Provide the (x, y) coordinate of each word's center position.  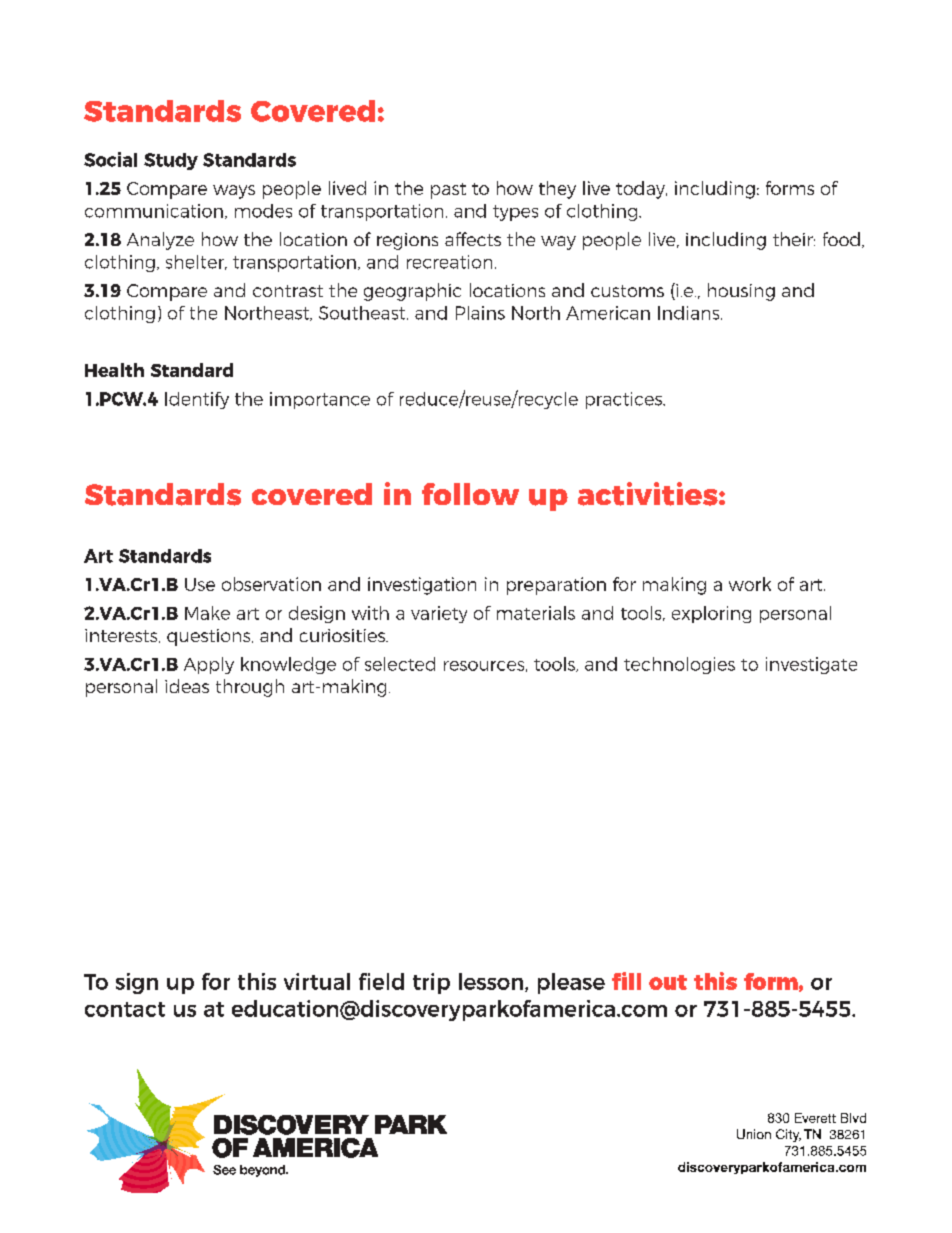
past (448, 191)
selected (400, 664)
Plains (480, 313)
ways (234, 192)
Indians (690, 313)
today (641, 190)
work (750, 584)
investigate (811, 665)
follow (470, 494)
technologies (679, 665)
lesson (492, 982)
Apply (209, 665)
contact (125, 1009)
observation (271, 584)
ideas (187, 686)
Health (114, 370)
